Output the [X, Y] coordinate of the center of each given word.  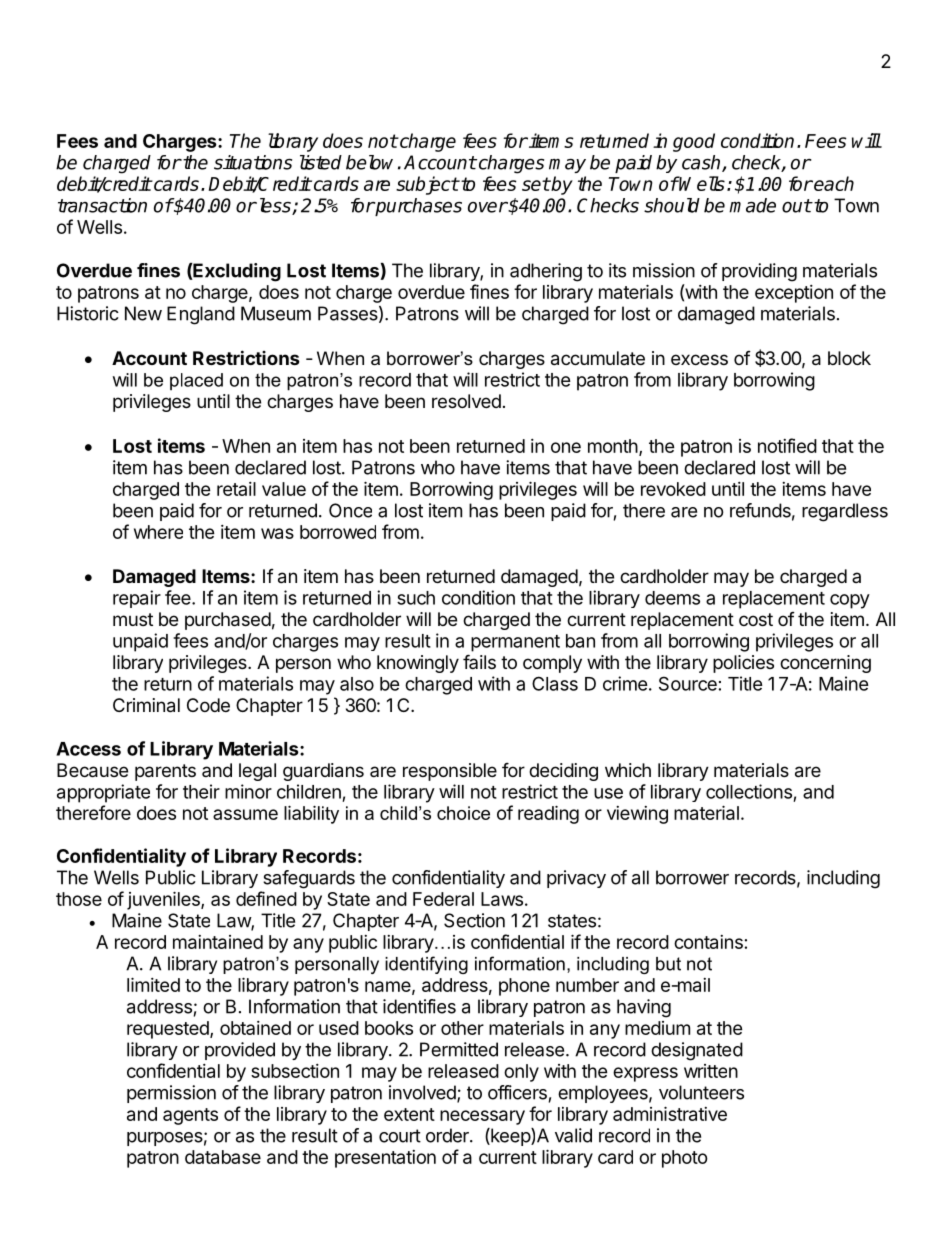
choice [463, 813]
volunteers [701, 1092]
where [158, 532]
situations [253, 162]
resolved [466, 401]
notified [787, 445]
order [448, 1135]
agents [190, 1116]
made [752, 205]
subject [427, 185]
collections [749, 791]
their [201, 791]
